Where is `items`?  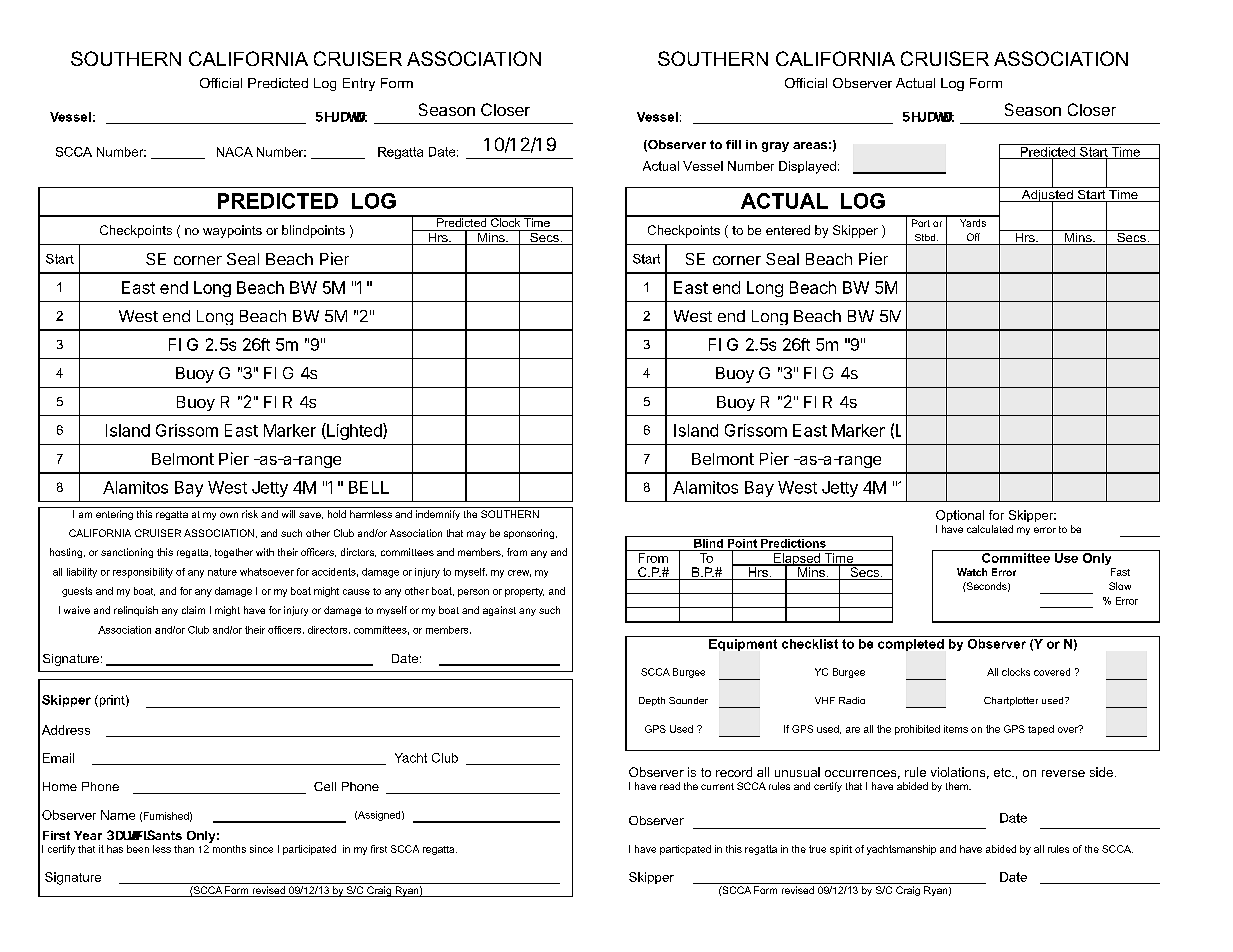 items is located at coordinates (956, 729).
